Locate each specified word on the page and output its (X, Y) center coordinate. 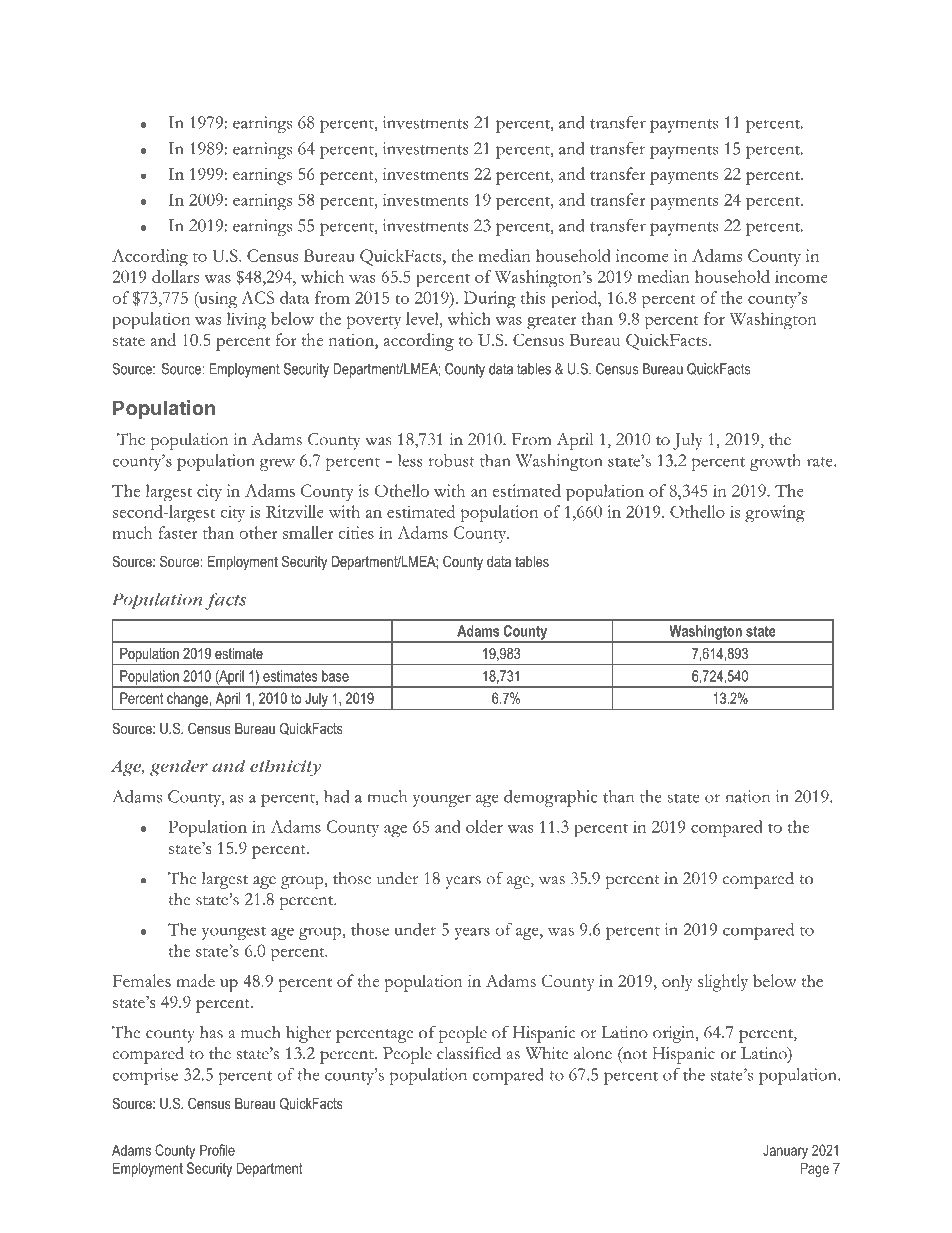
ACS (257, 297)
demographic (551, 798)
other (258, 532)
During (490, 299)
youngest (234, 933)
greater (552, 322)
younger (442, 800)
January (785, 1151)
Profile (217, 1150)
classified (469, 1053)
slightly (723, 983)
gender (179, 768)
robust (452, 460)
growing (775, 514)
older (484, 826)
